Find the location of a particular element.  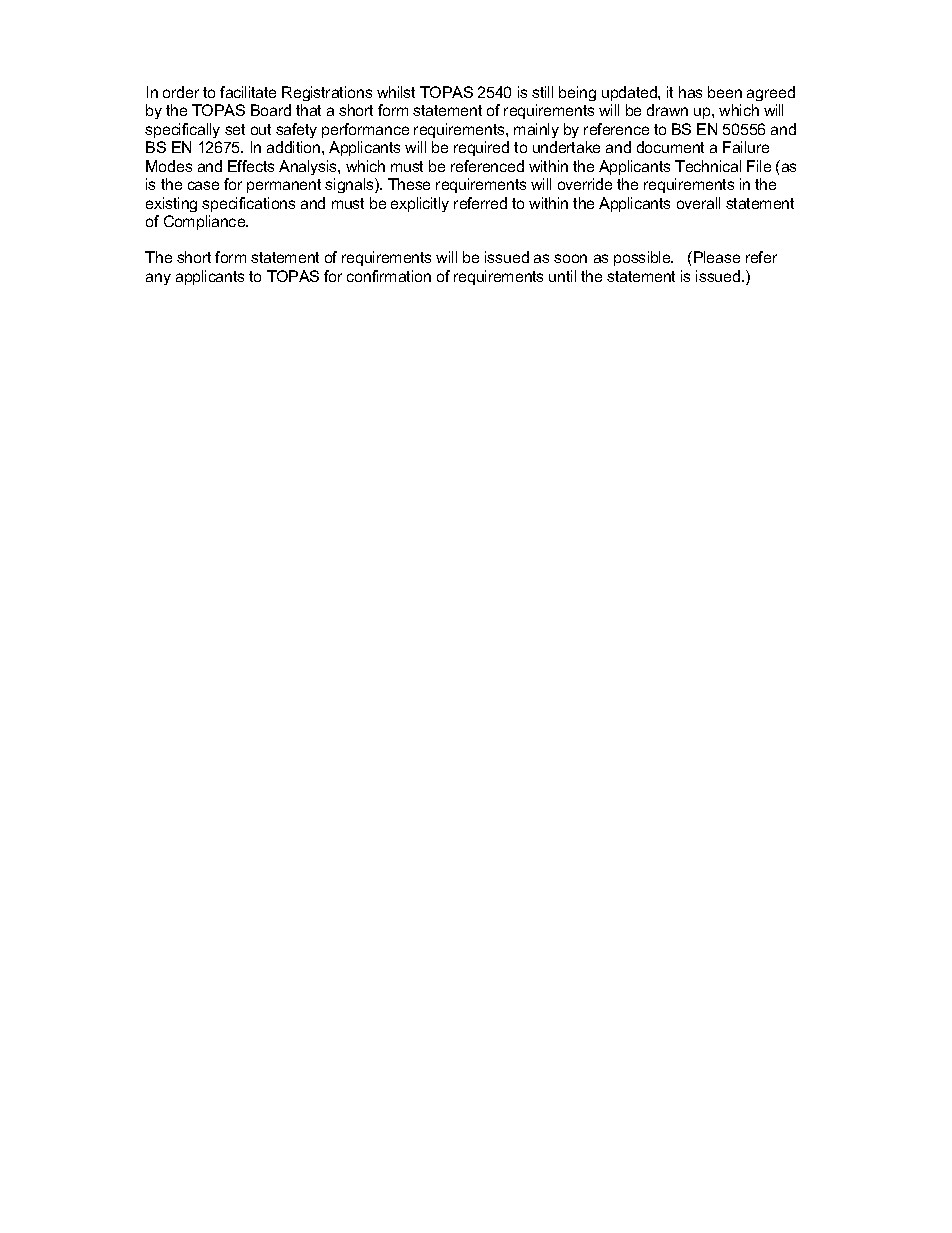

whilst is located at coordinates (396, 92).
